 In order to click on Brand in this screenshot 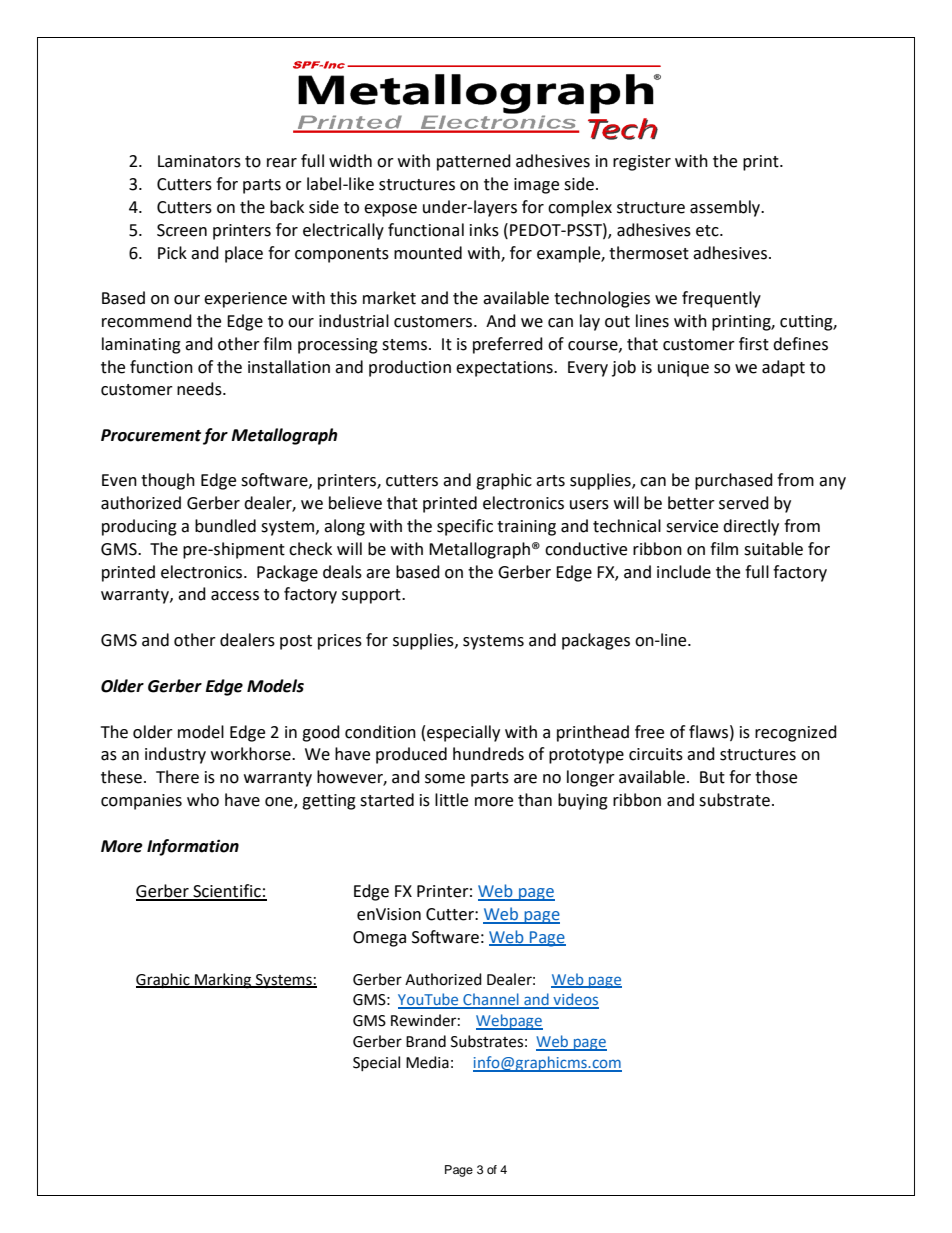, I will do `click(426, 1041)`.
